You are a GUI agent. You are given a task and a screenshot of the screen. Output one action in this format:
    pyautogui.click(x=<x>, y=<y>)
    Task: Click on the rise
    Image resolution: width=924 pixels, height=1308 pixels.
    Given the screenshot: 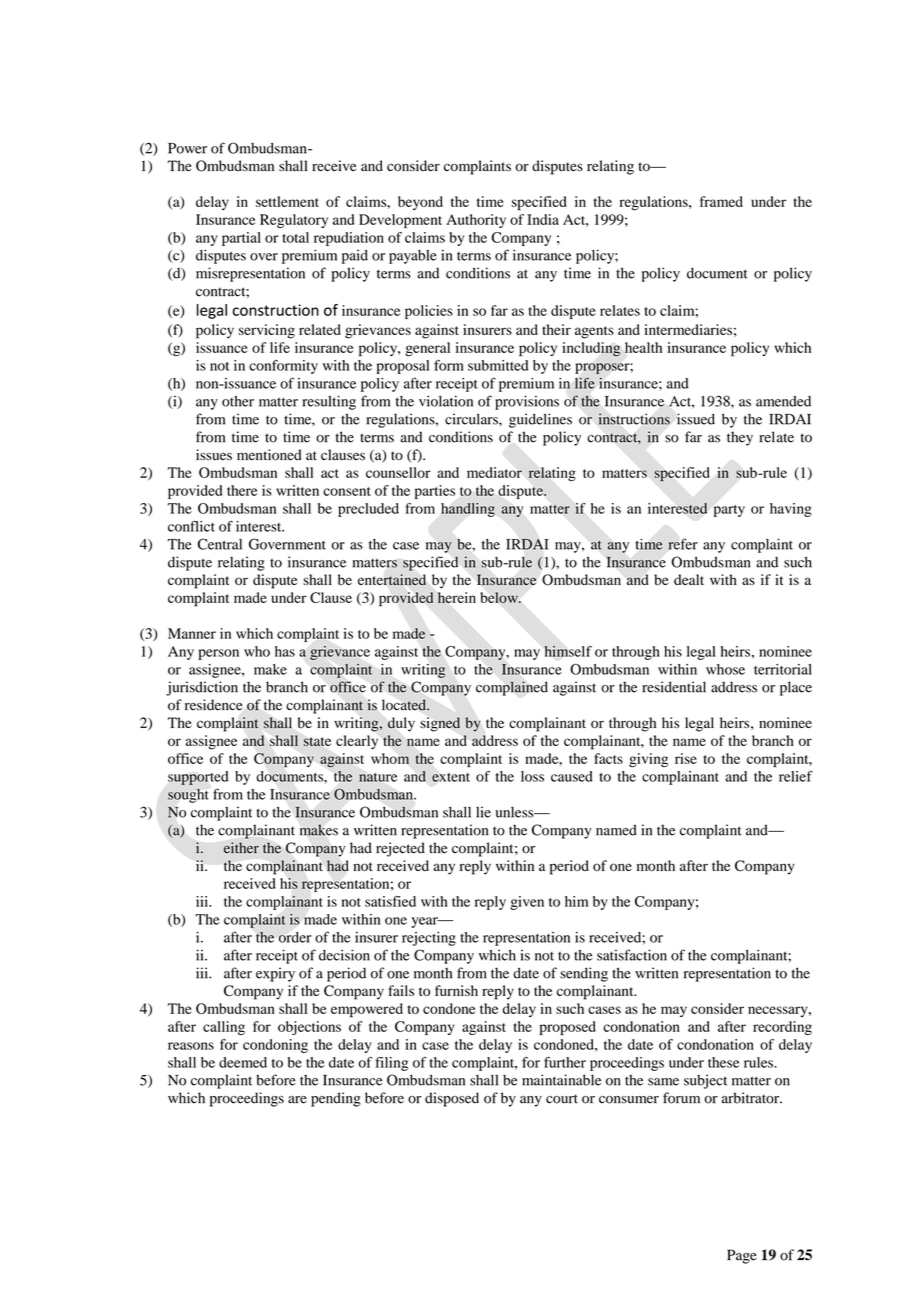 What is the action you would take?
    pyautogui.click(x=686, y=758)
